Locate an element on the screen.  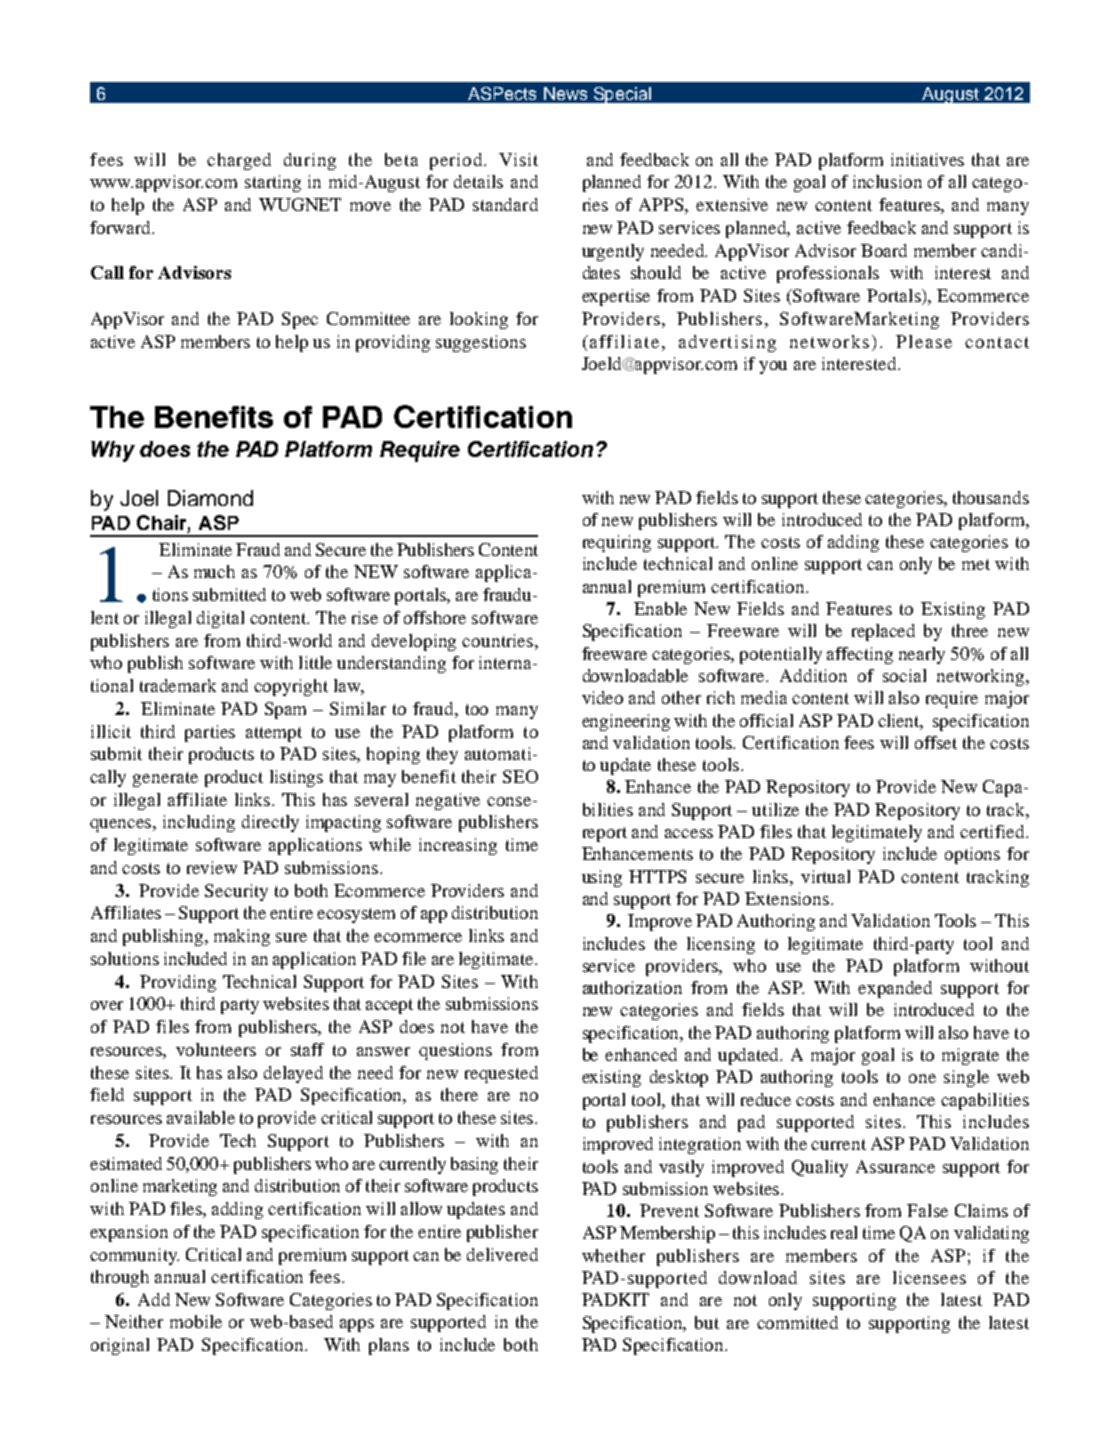
offset is located at coordinates (936, 742).
